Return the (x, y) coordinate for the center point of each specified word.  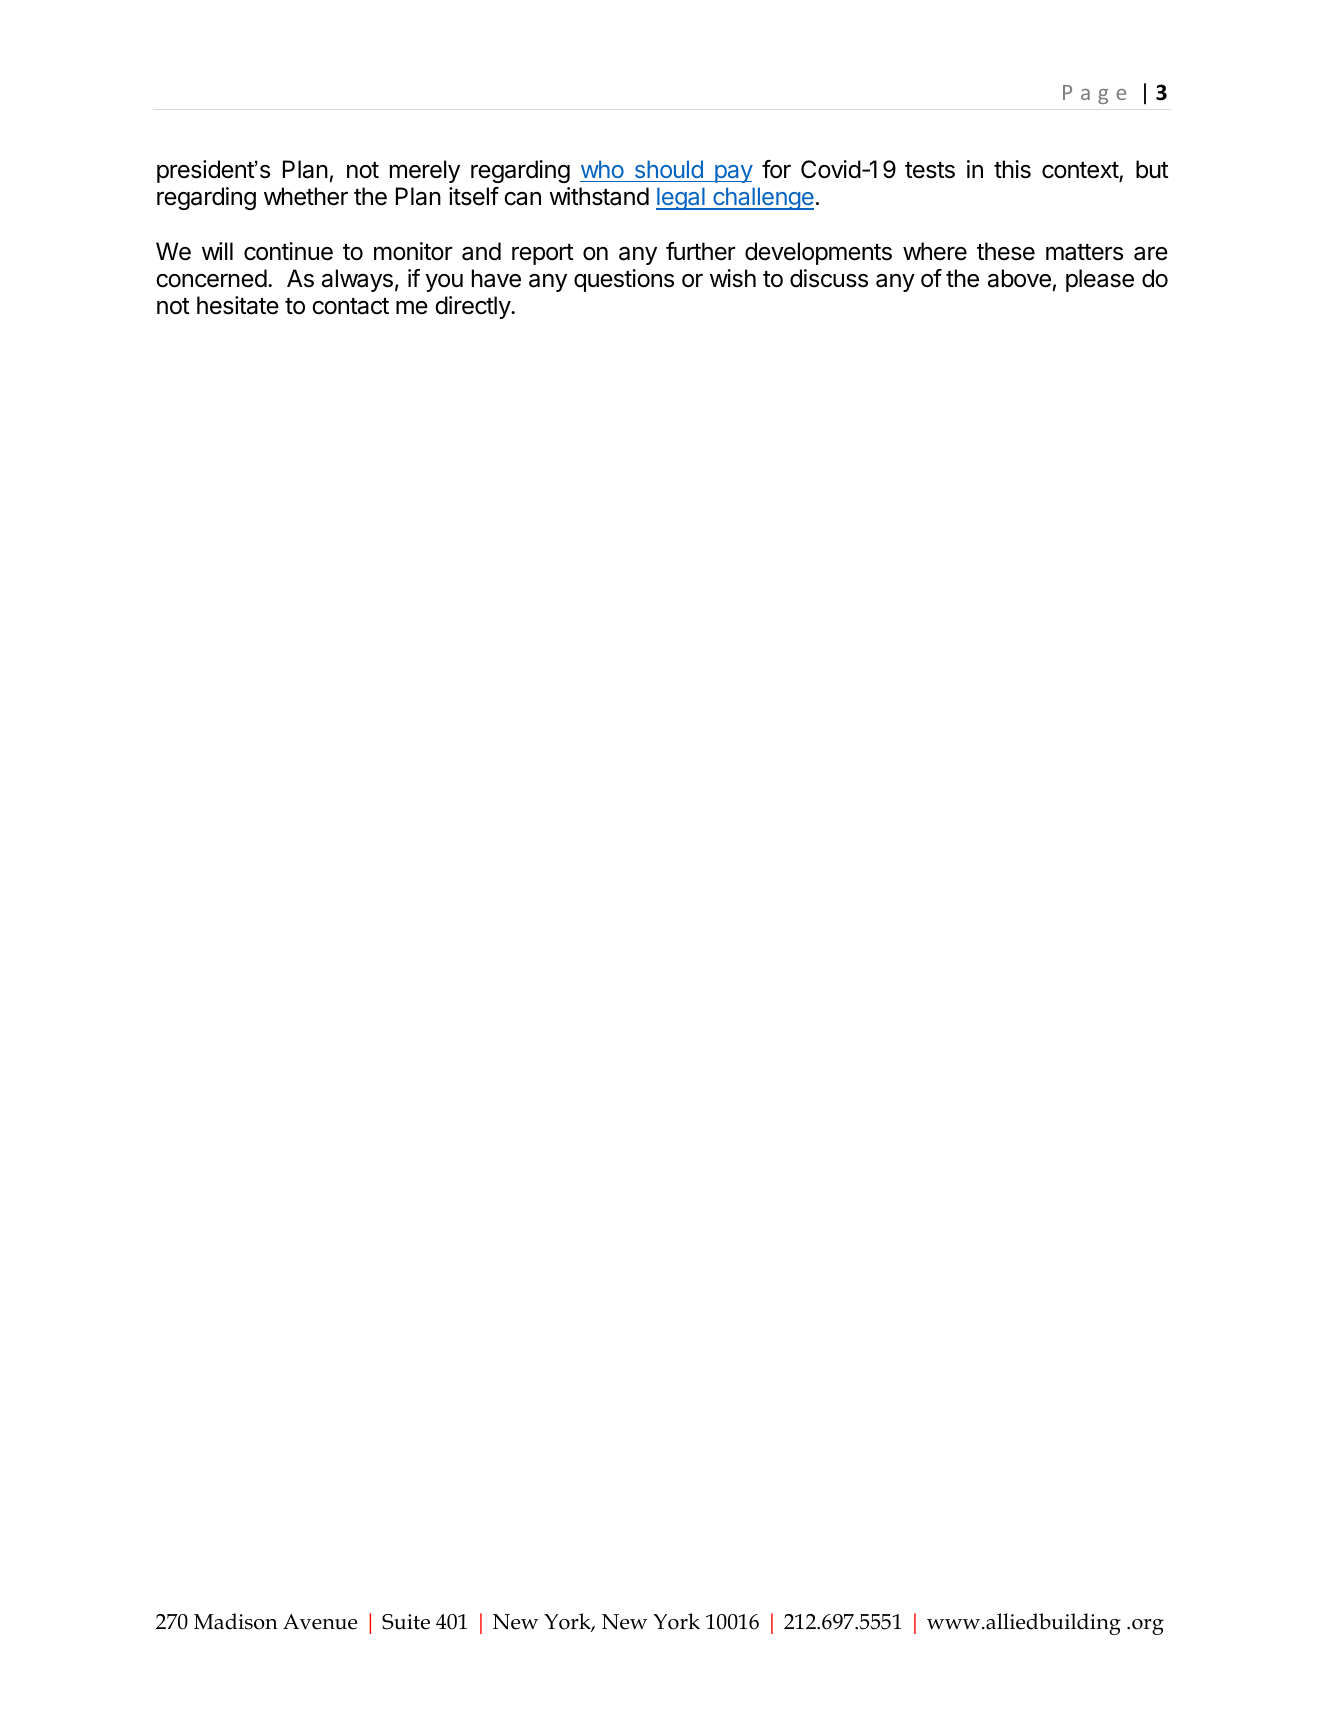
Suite (406, 1622)
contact (350, 306)
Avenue (320, 1622)
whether (306, 196)
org (1148, 1627)
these (1006, 251)
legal (681, 198)
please (1100, 280)
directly (473, 307)
